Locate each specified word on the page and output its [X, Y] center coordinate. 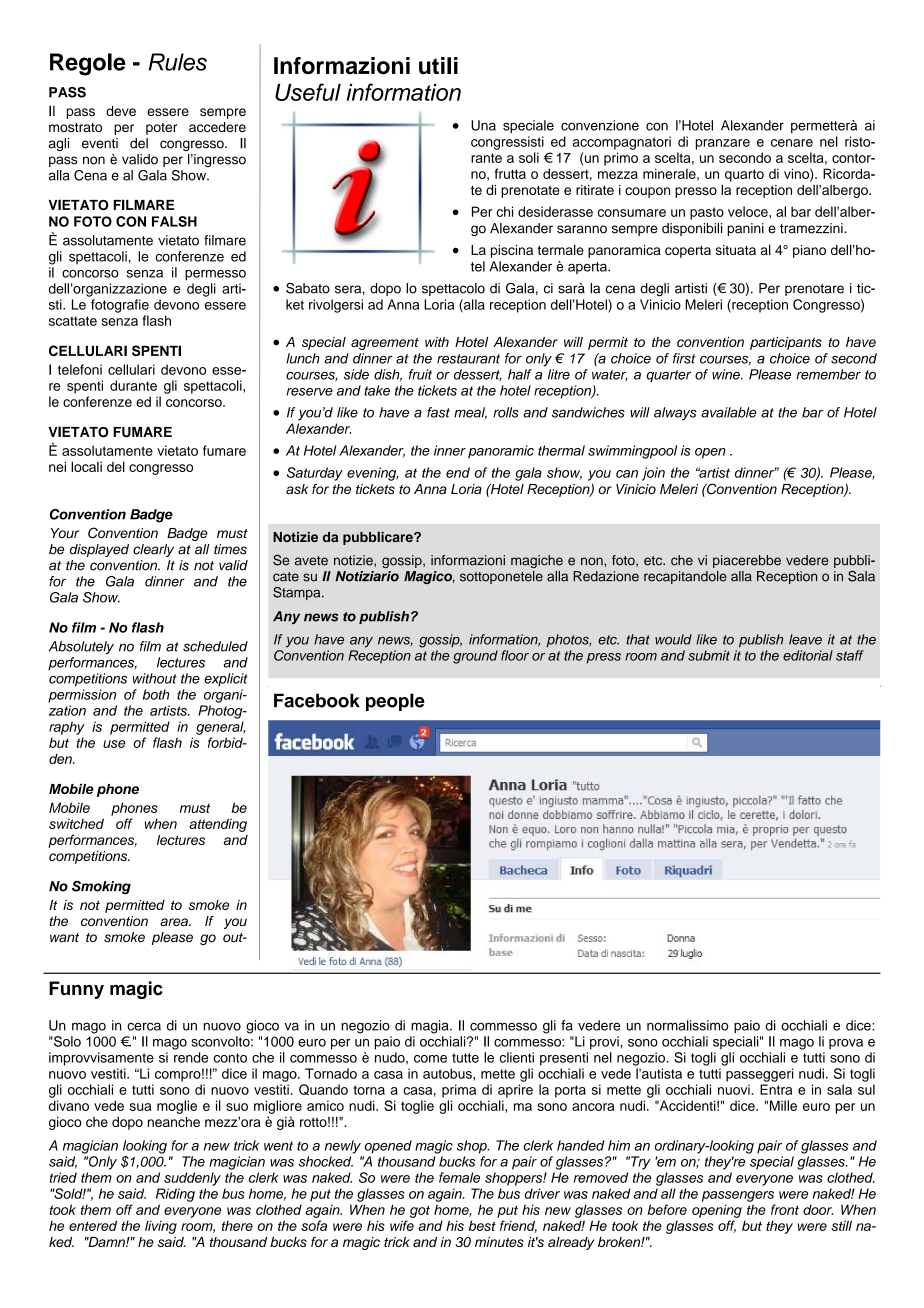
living [161, 1227]
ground [475, 657]
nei [57, 466]
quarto [744, 175]
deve [121, 111]
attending [218, 825]
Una [483, 125]
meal [470, 413]
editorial [808, 655]
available [728, 412]
